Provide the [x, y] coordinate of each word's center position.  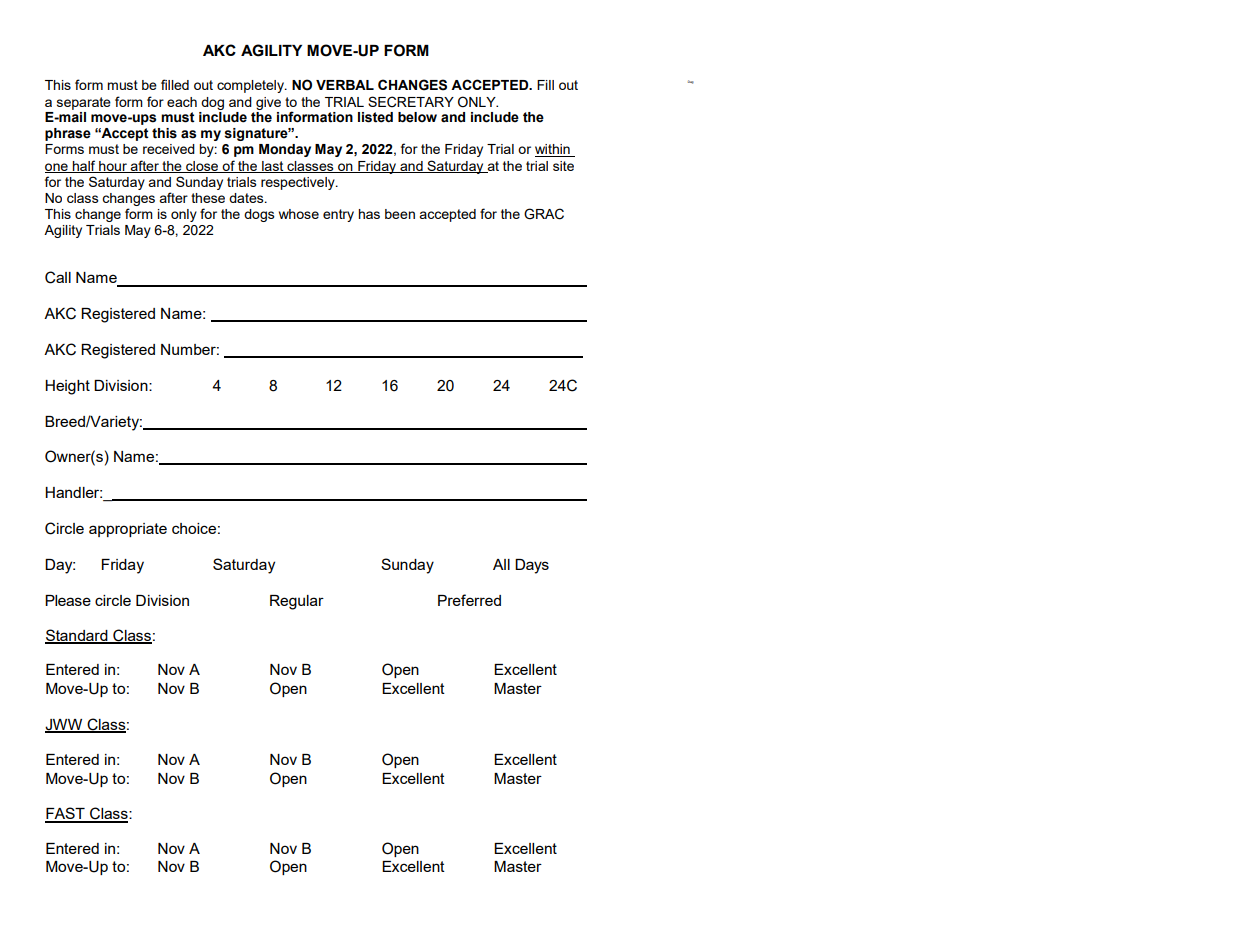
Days [532, 566]
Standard [77, 636]
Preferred [469, 600]
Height [67, 387]
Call [58, 277]
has [369, 214]
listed [375, 117]
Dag [691, 82]
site [563, 166]
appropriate [128, 530]
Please [68, 600]
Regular [297, 602]
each [182, 102]
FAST [66, 814]
